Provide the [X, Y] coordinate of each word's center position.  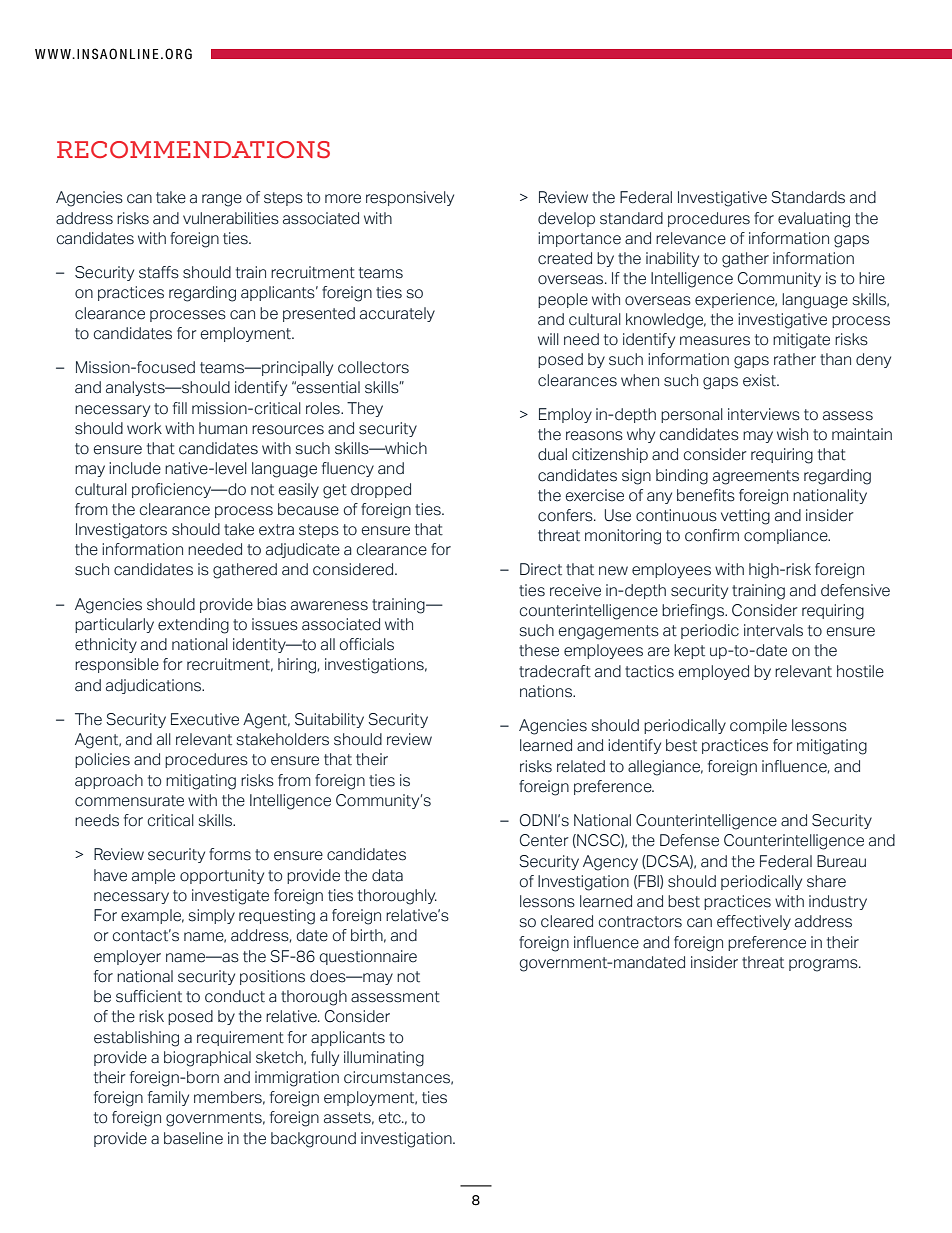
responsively [410, 198]
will [548, 339]
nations [547, 691]
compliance [787, 536]
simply [212, 916]
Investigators [121, 531]
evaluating [814, 220]
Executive [205, 719]
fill [180, 408]
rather [795, 359]
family [168, 1098]
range [222, 200]
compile [758, 726]
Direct [541, 569]
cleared [567, 921]
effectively [754, 922]
